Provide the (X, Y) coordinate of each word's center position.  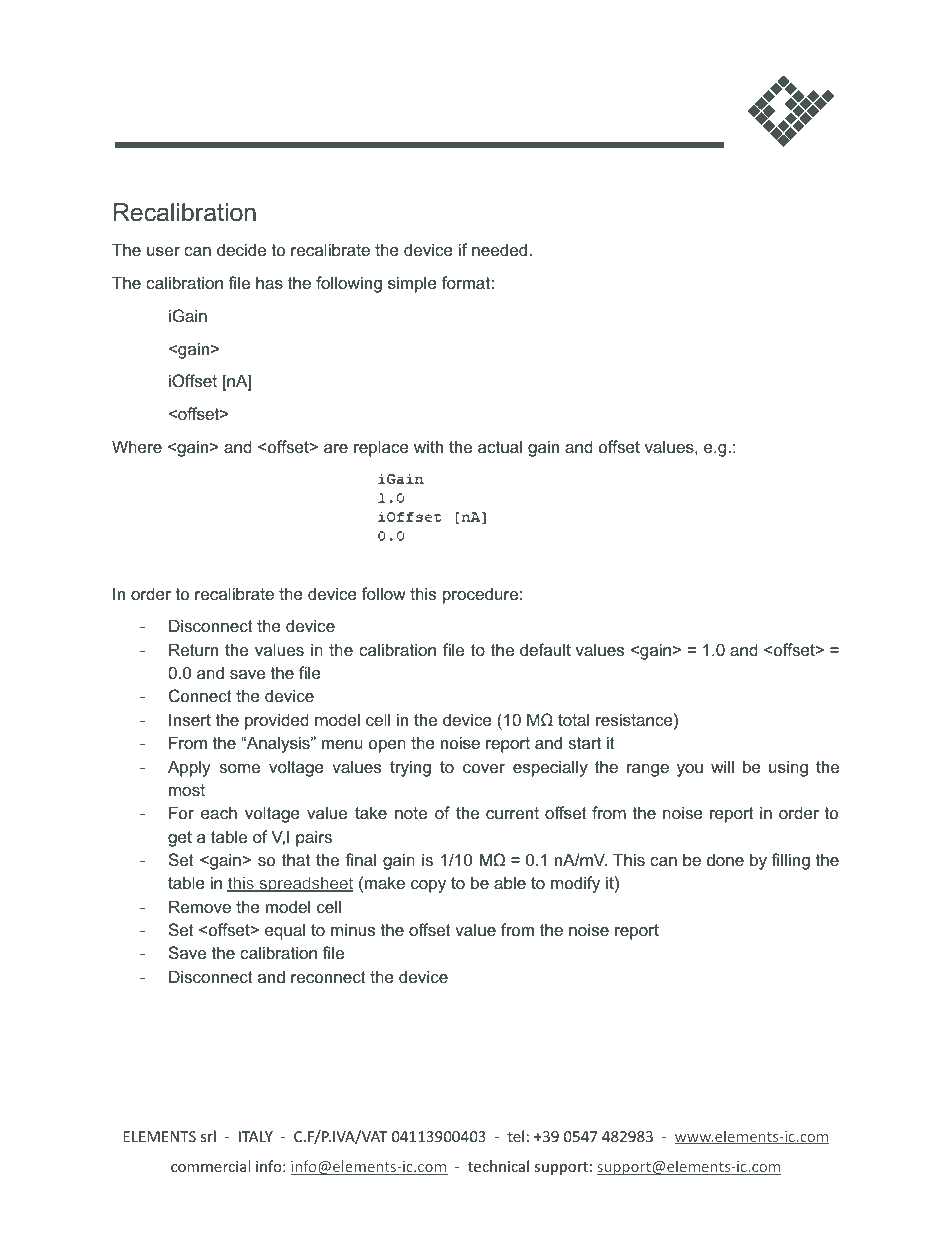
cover (484, 768)
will (722, 766)
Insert (190, 719)
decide (241, 249)
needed (499, 249)
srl (208, 1136)
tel (515, 1136)
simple (412, 284)
